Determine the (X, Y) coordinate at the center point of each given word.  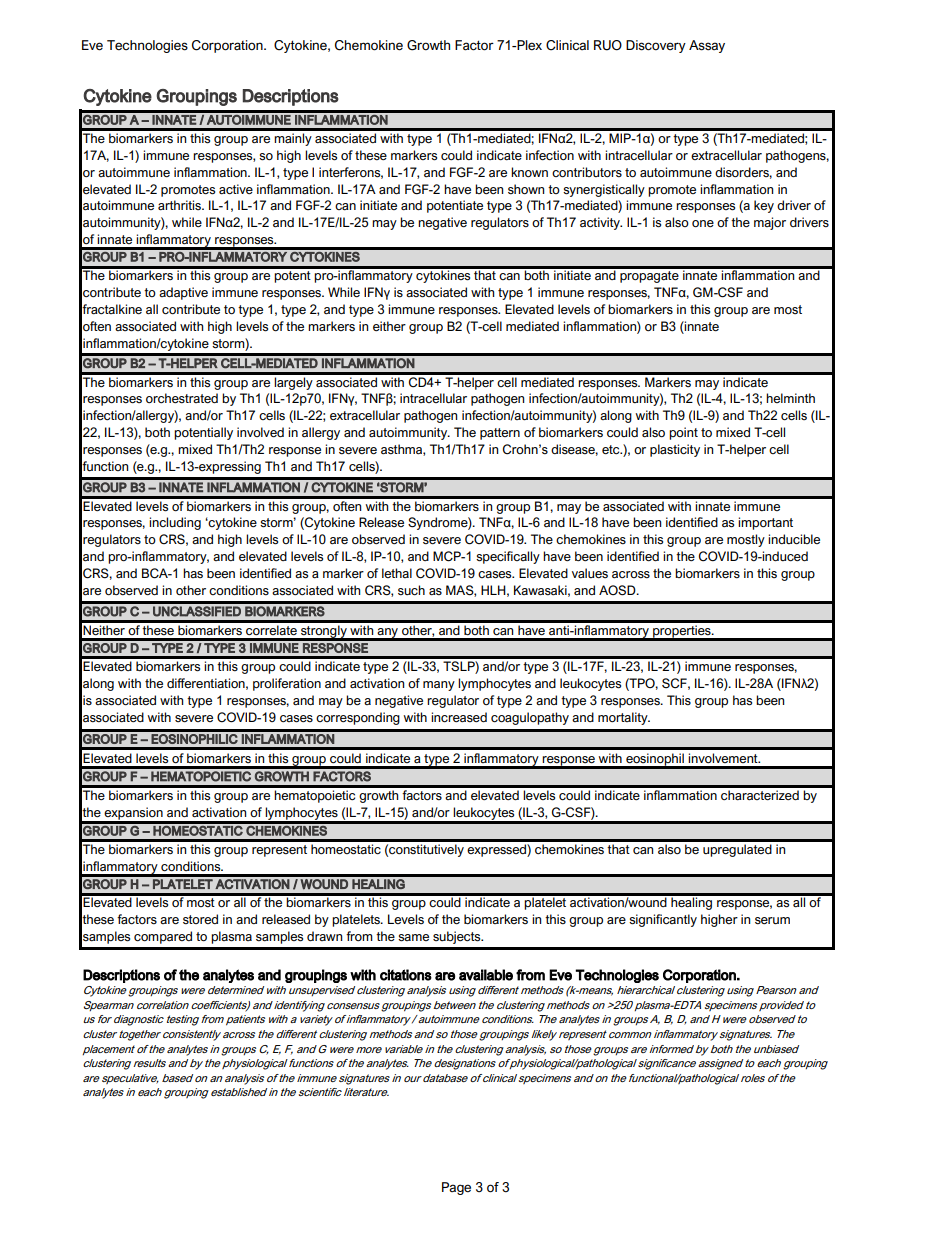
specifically (508, 557)
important (765, 523)
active (236, 189)
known (529, 172)
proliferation (287, 684)
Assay (707, 46)
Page (456, 1188)
